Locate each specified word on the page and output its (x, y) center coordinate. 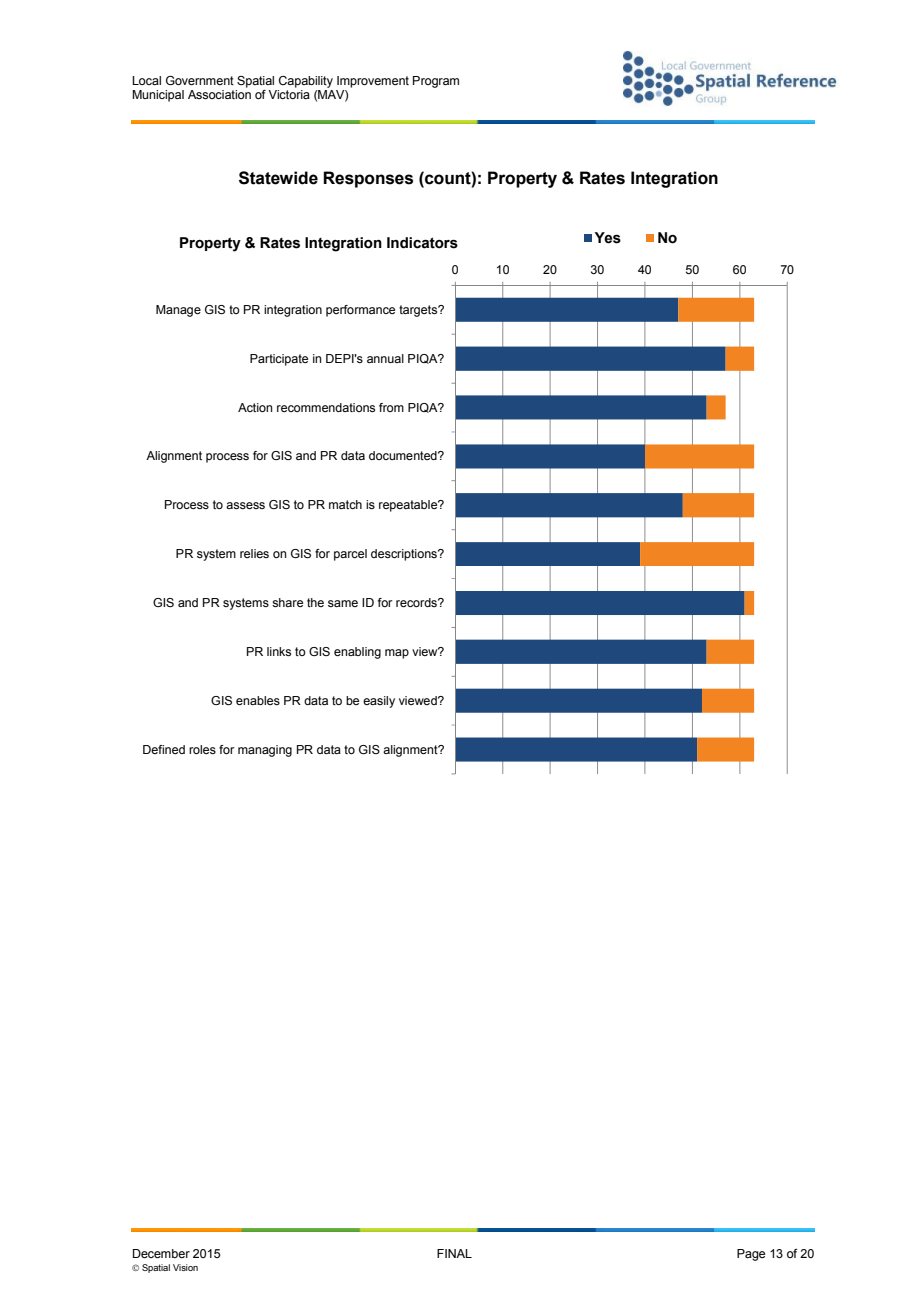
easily (379, 702)
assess (245, 505)
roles (202, 749)
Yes (608, 238)
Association (219, 94)
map (397, 654)
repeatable (409, 506)
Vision (185, 1267)
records (418, 602)
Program (436, 82)
